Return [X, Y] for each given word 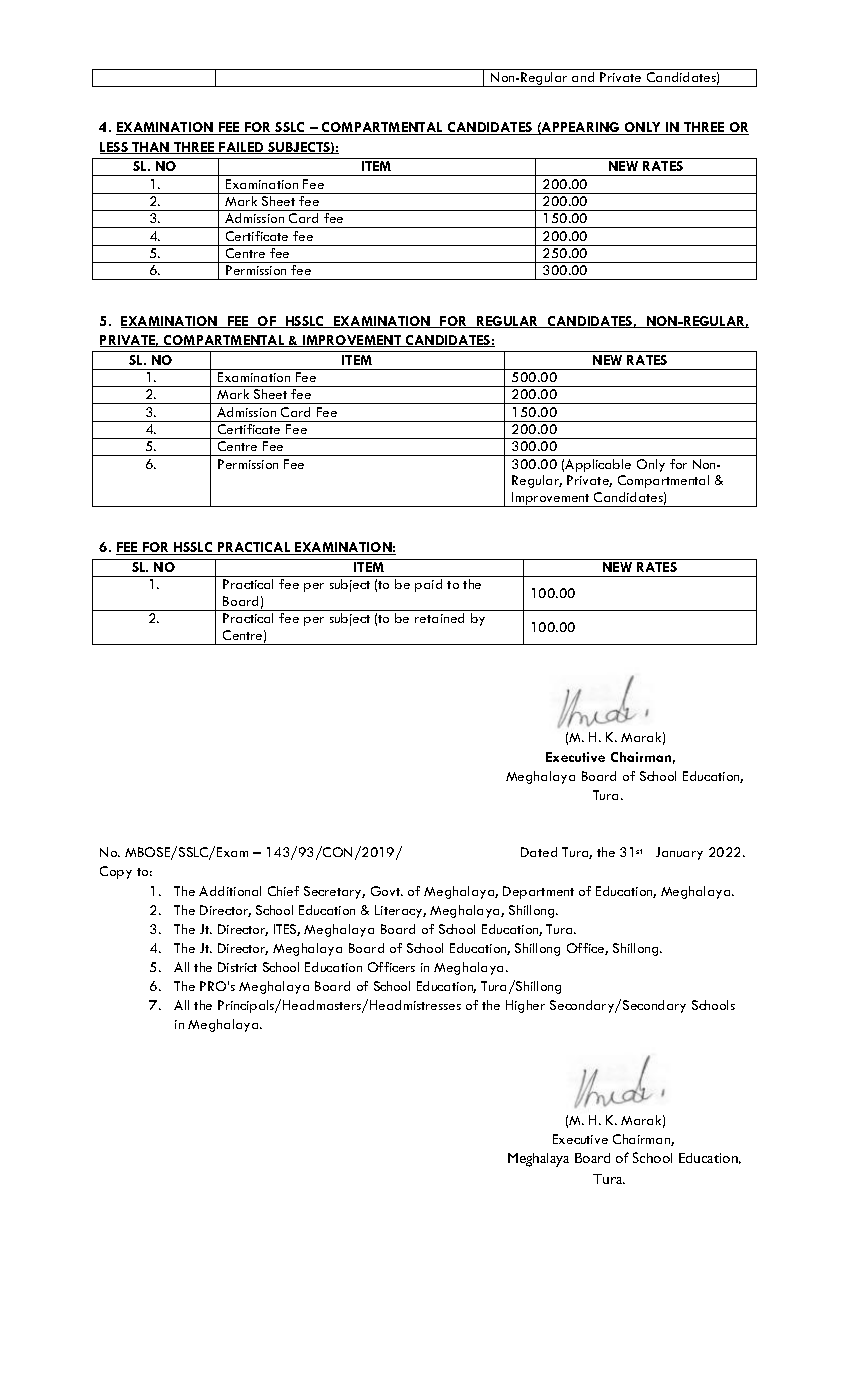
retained [439, 618]
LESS [115, 148]
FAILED [241, 148]
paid [428, 585]
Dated [539, 852]
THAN [151, 148]
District [237, 967]
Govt [387, 891]
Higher [525, 1006]
